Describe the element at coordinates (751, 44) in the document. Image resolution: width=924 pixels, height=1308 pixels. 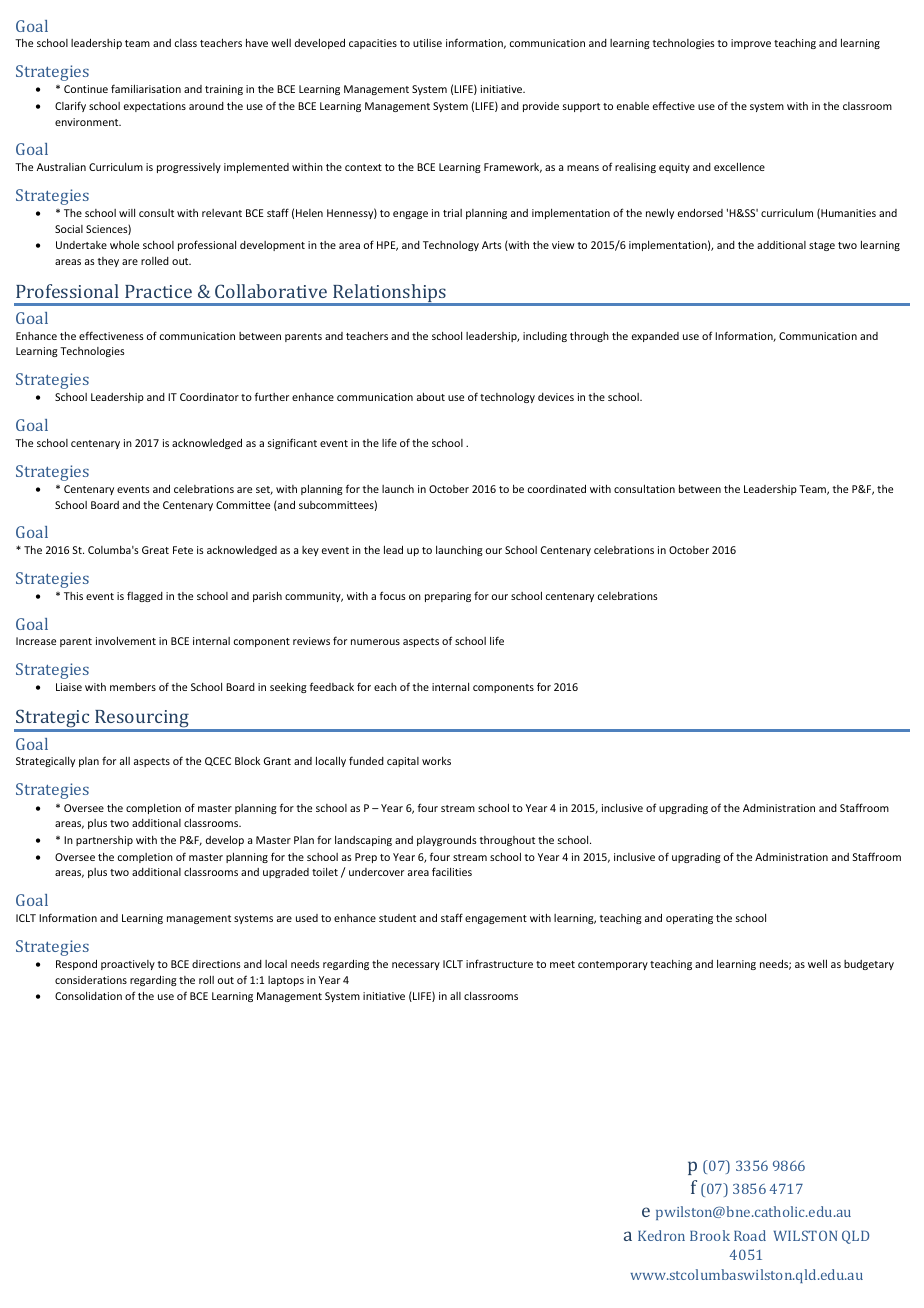
I see `improve` at that location.
